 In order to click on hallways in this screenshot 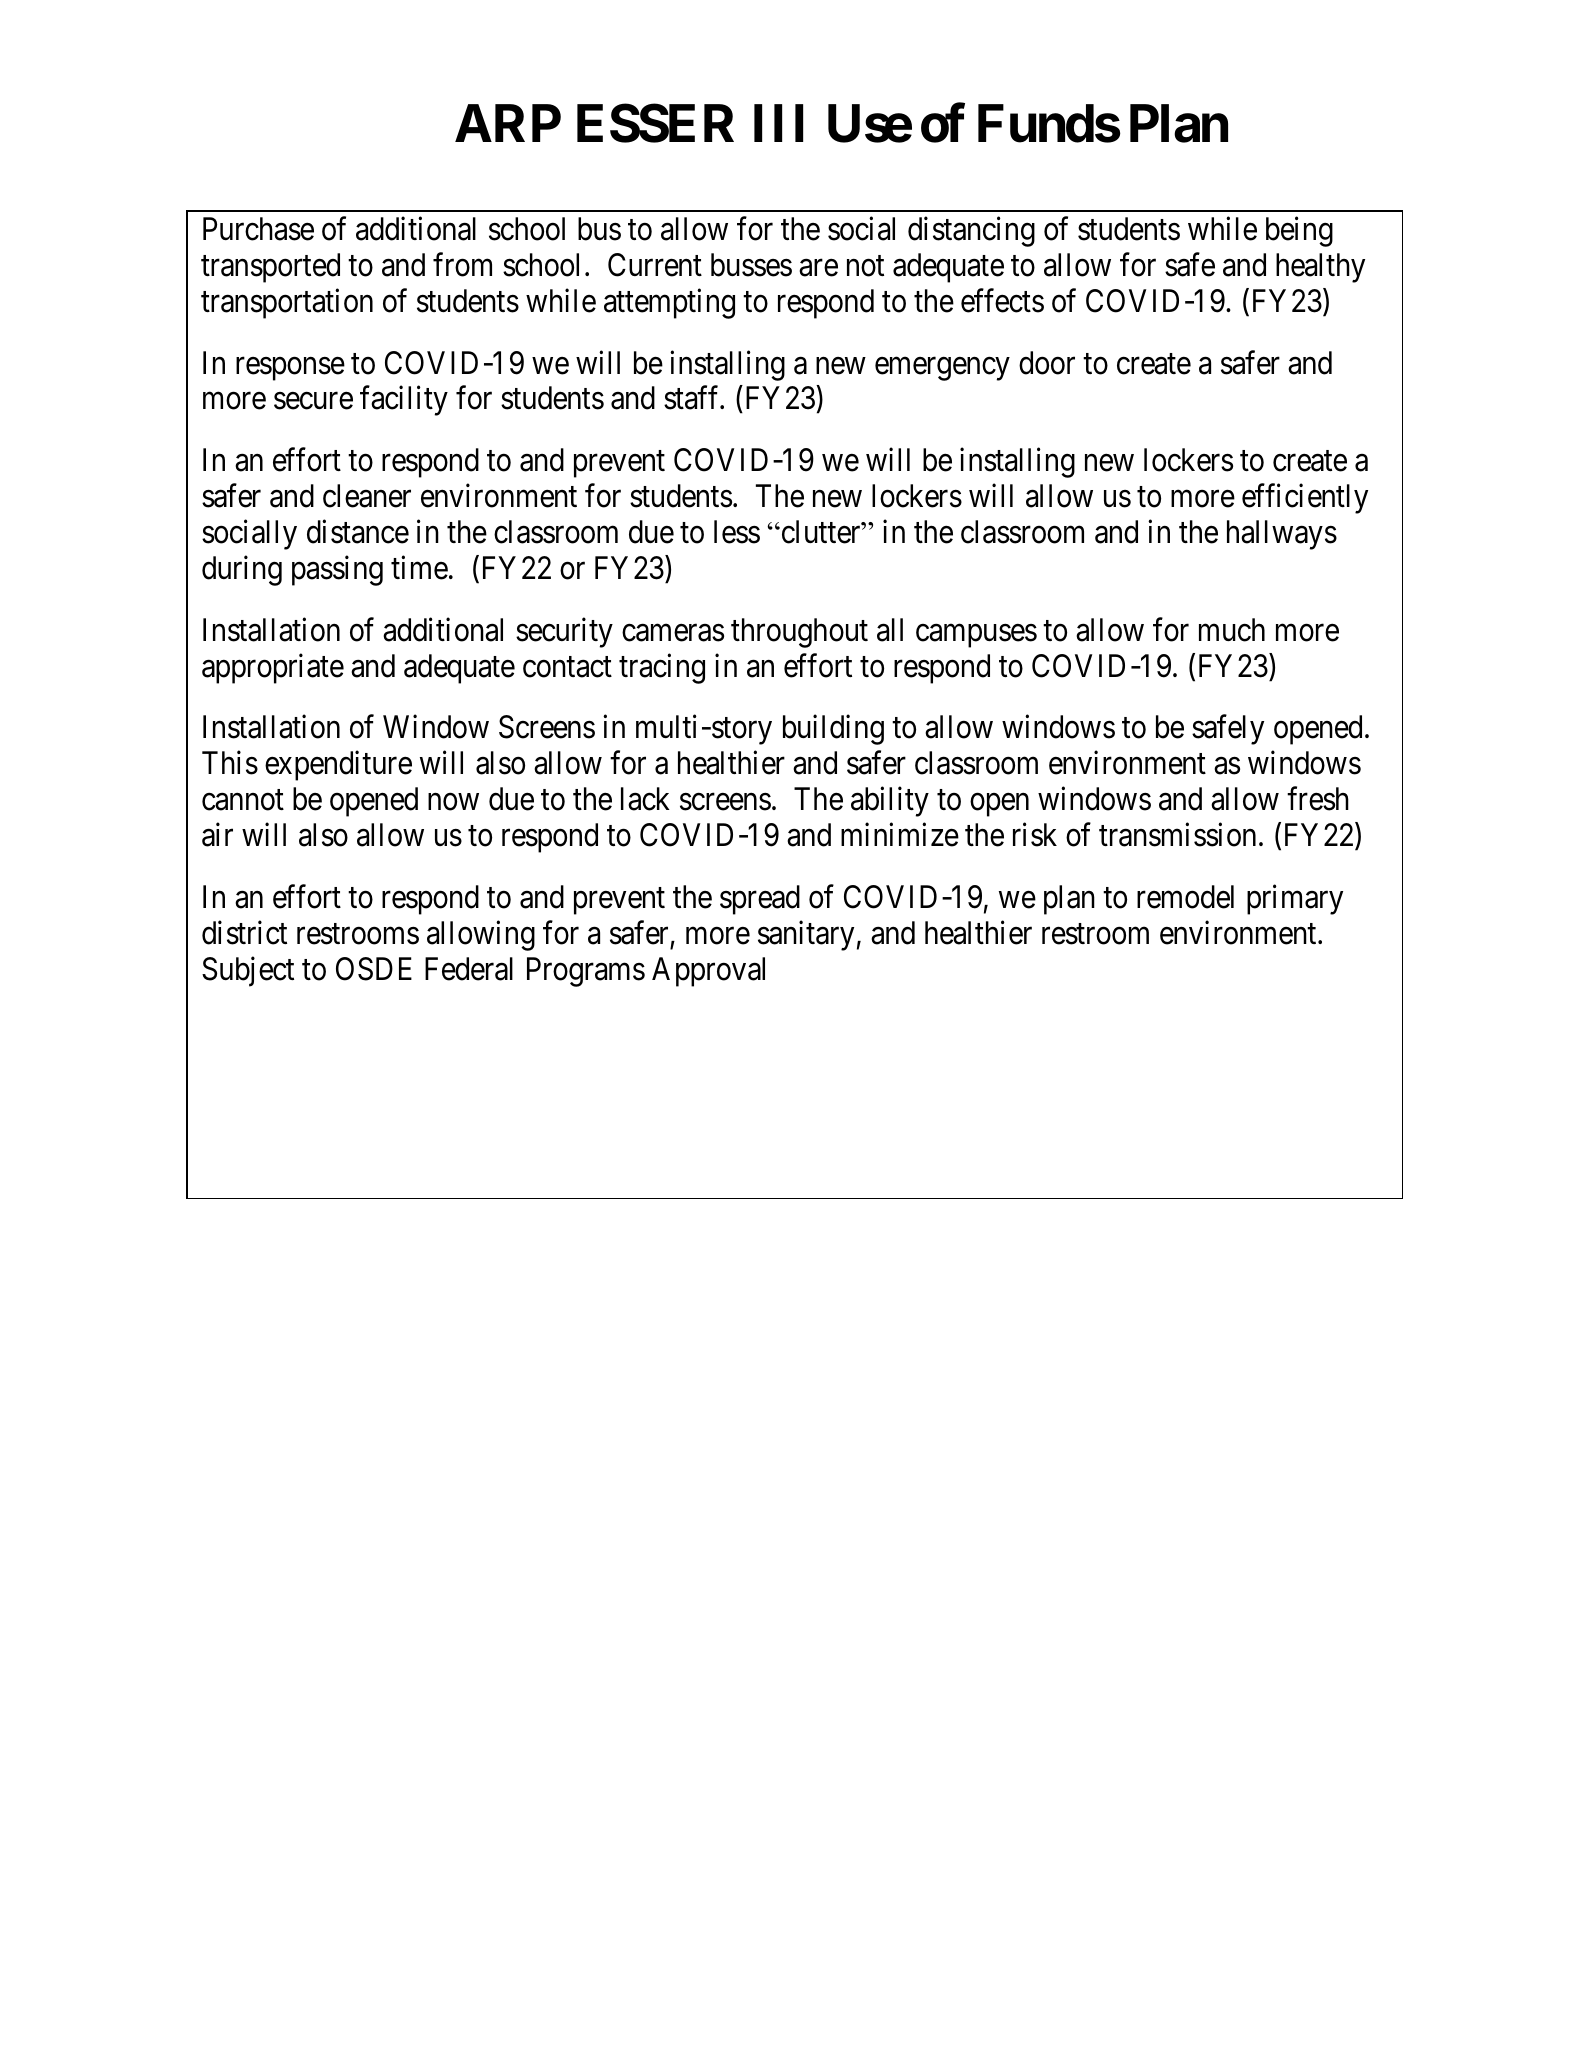, I will do `click(1282, 535)`.
